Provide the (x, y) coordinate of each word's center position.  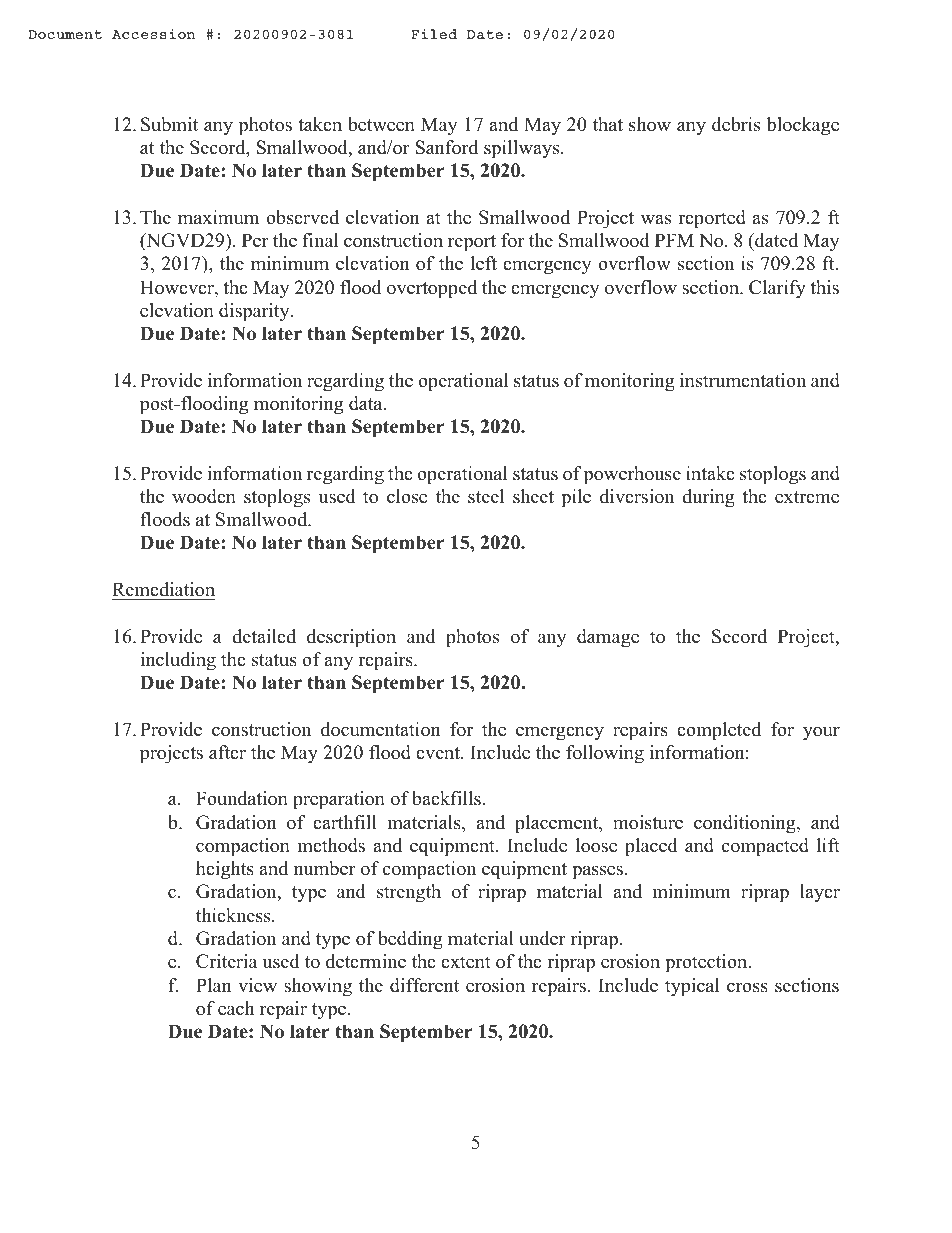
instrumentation (743, 380)
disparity (255, 312)
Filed (434, 34)
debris (736, 124)
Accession (154, 34)
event (439, 753)
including (178, 661)
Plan (213, 985)
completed (719, 731)
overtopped (432, 289)
